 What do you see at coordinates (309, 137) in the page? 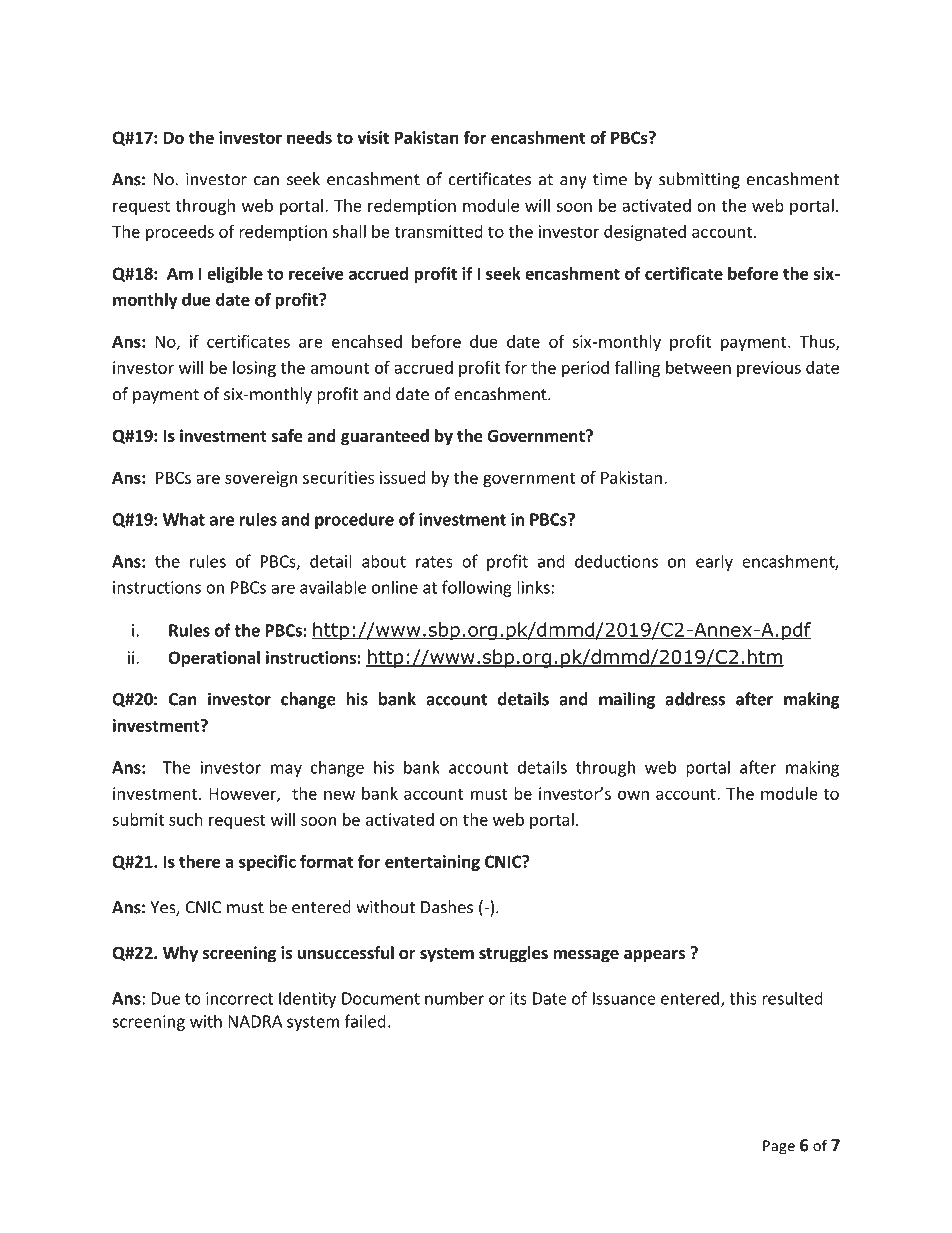
I see `needs` at bounding box center [309, 137].
